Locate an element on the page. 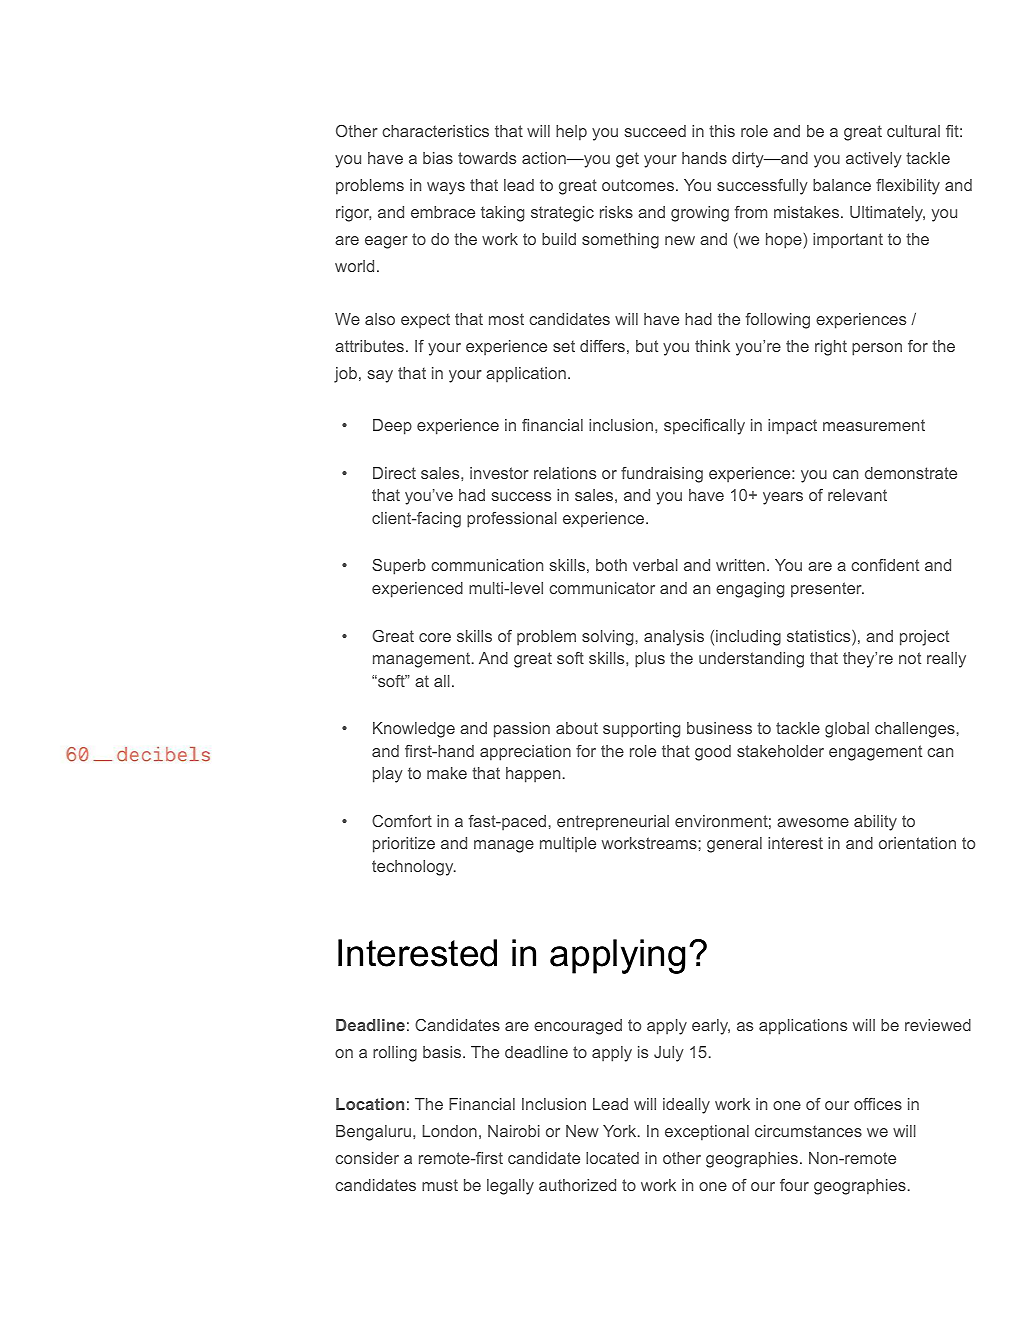 This document has width=1033, height=1337. fundraising is located at coordinates (662, 475).
